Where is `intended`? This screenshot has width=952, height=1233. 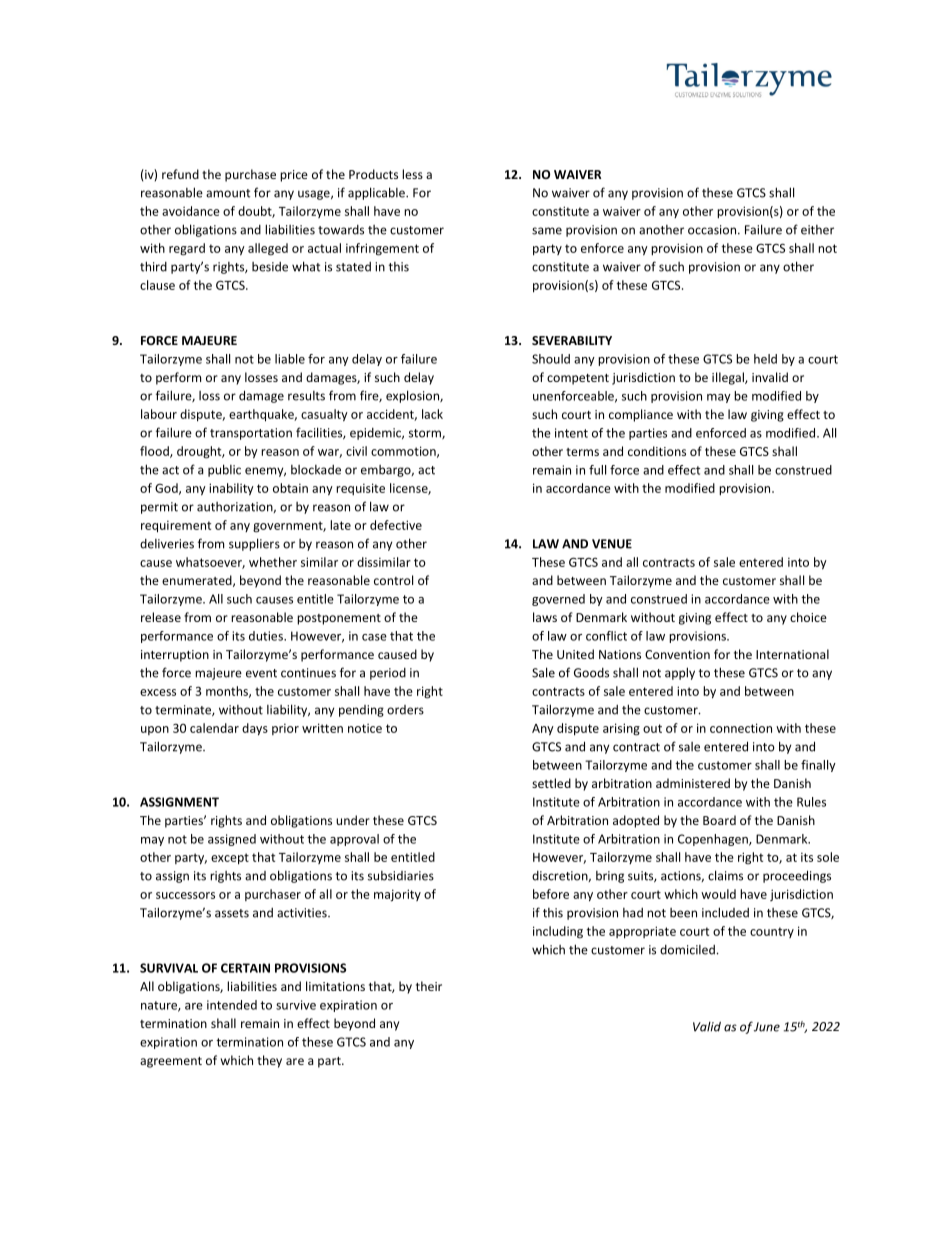
intended is located at coordinates (232, 1005).
